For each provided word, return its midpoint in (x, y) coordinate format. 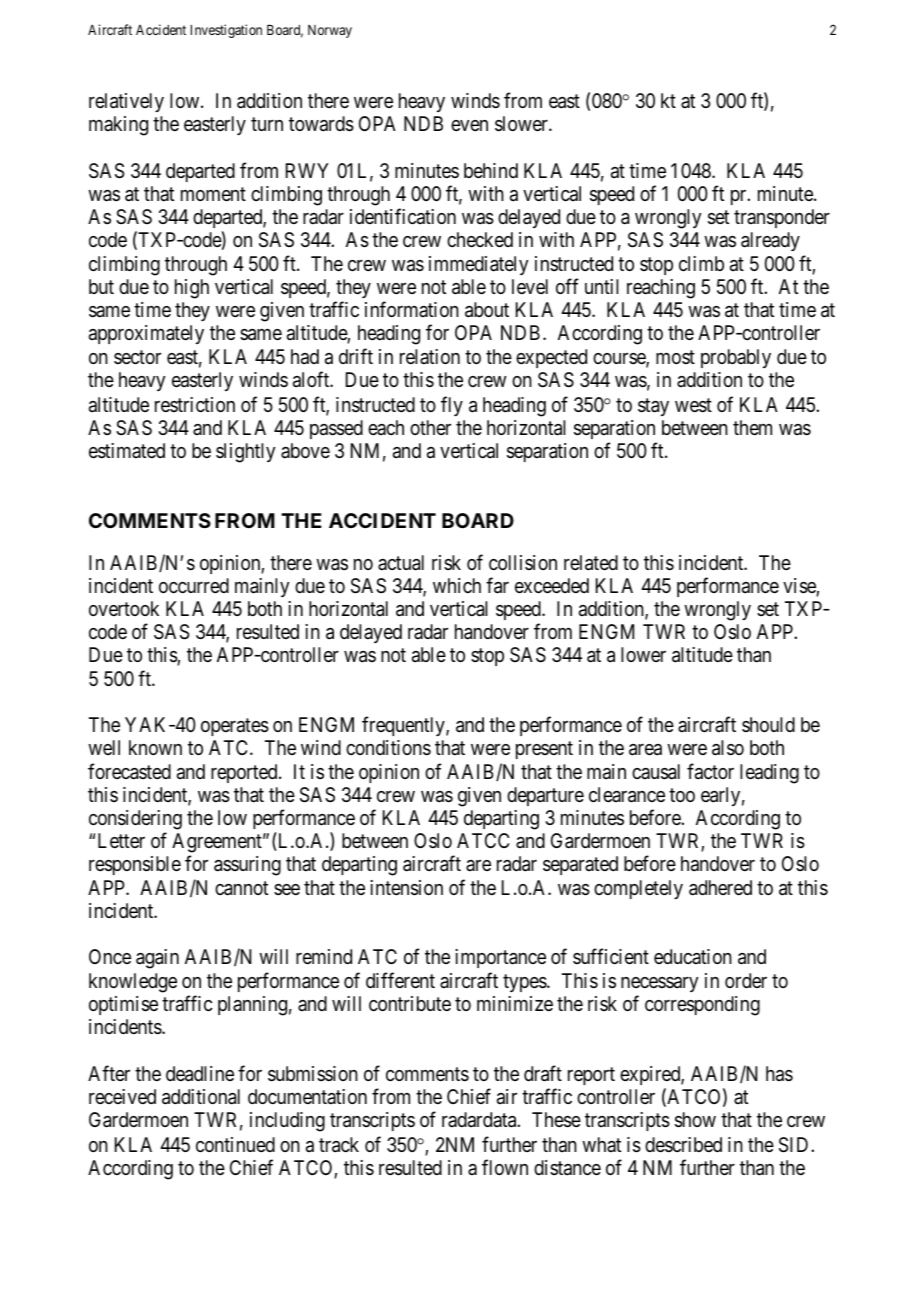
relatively (126, 102)
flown (505, 1167)
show (695, 1120)
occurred (194, 585)
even (469, 125)
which (457, 585)
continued (235, 1144)
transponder (782, 218)
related (591, 563)
